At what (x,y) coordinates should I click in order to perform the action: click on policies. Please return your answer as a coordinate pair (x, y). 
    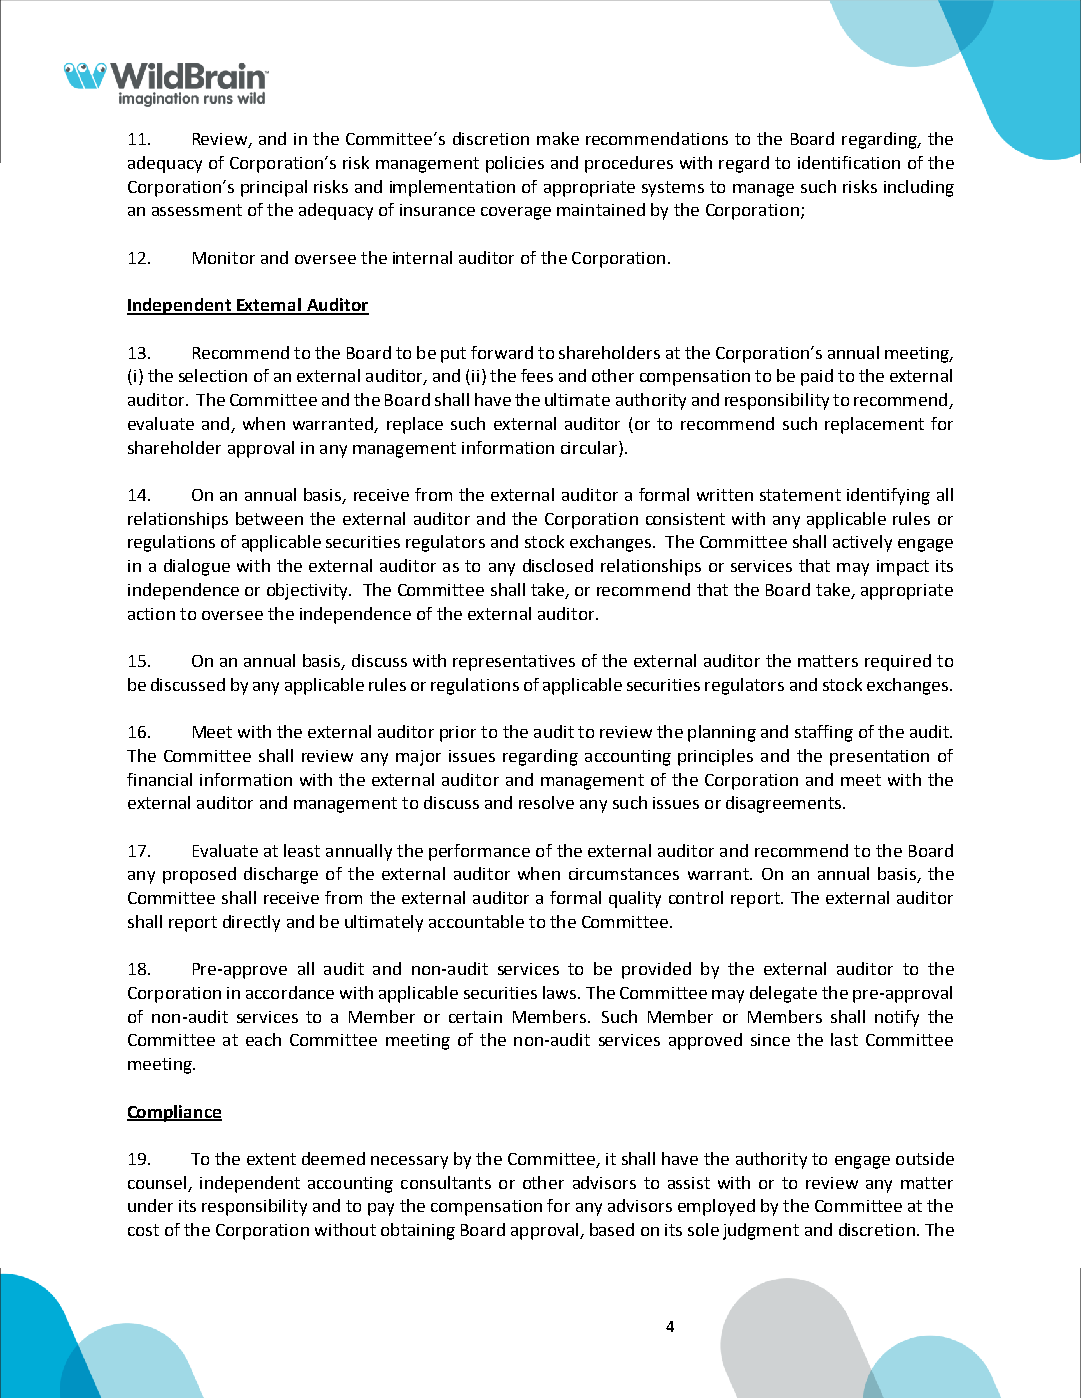
    Looking at the image, I should click on (515, 164).
